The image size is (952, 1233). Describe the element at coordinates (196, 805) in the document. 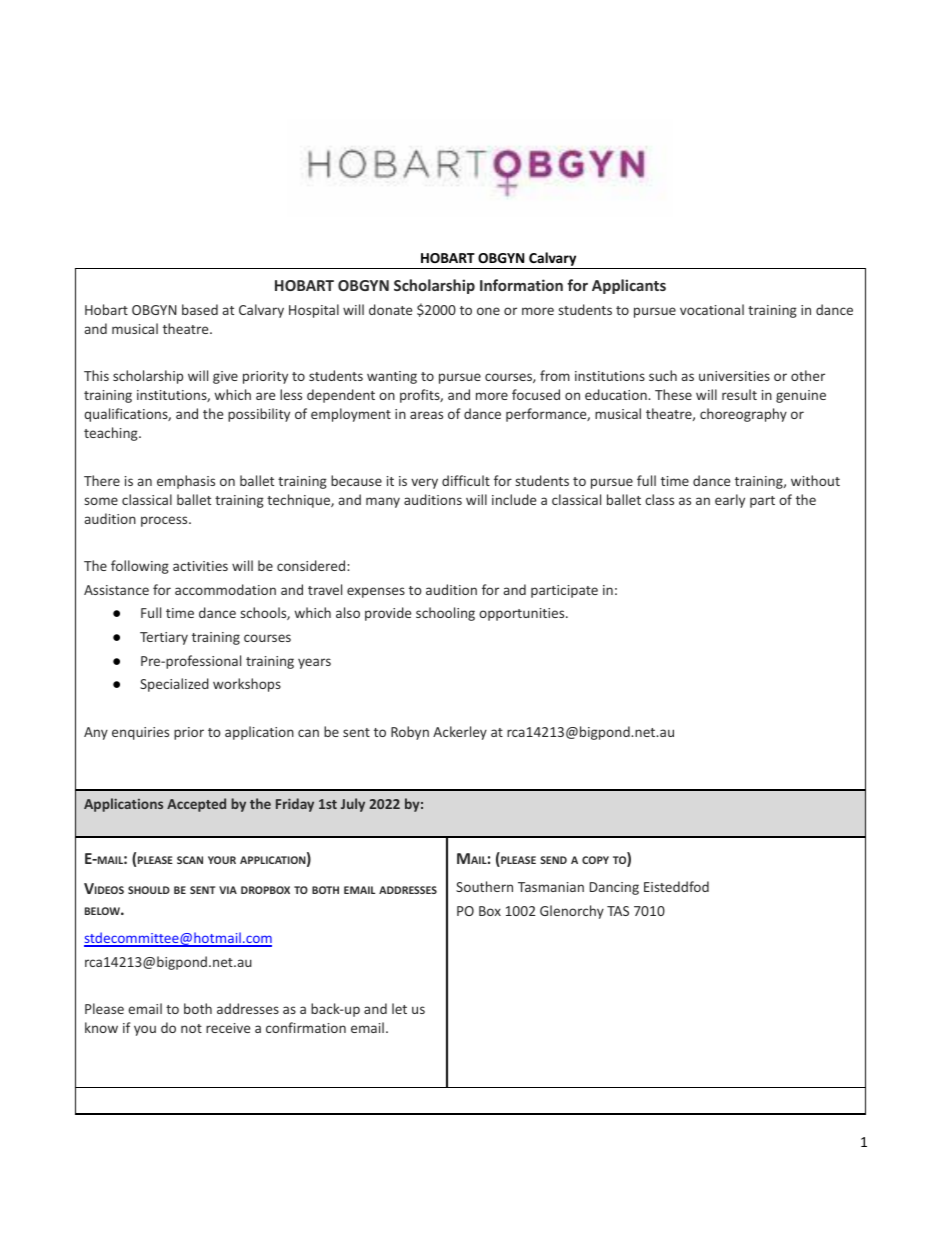

I see `Accepted` at that location.
